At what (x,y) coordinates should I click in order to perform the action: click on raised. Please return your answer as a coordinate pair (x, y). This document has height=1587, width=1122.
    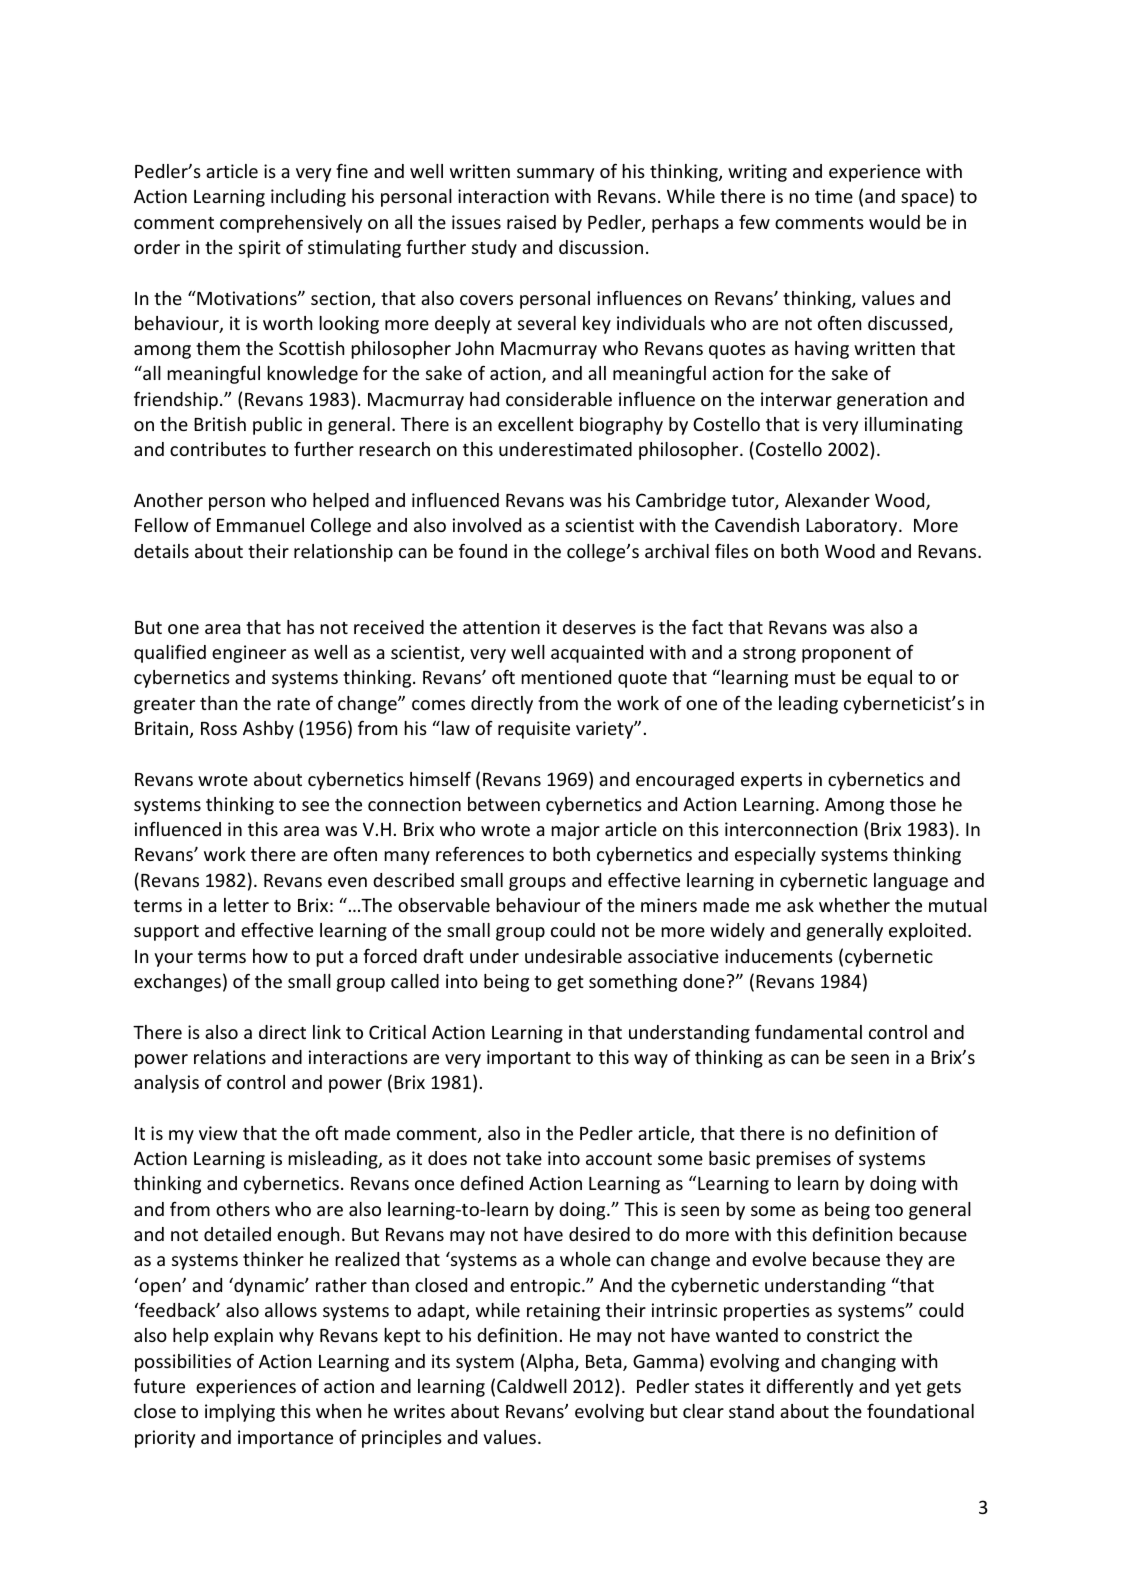
    Looking at the image, I should click on (531, 222).
